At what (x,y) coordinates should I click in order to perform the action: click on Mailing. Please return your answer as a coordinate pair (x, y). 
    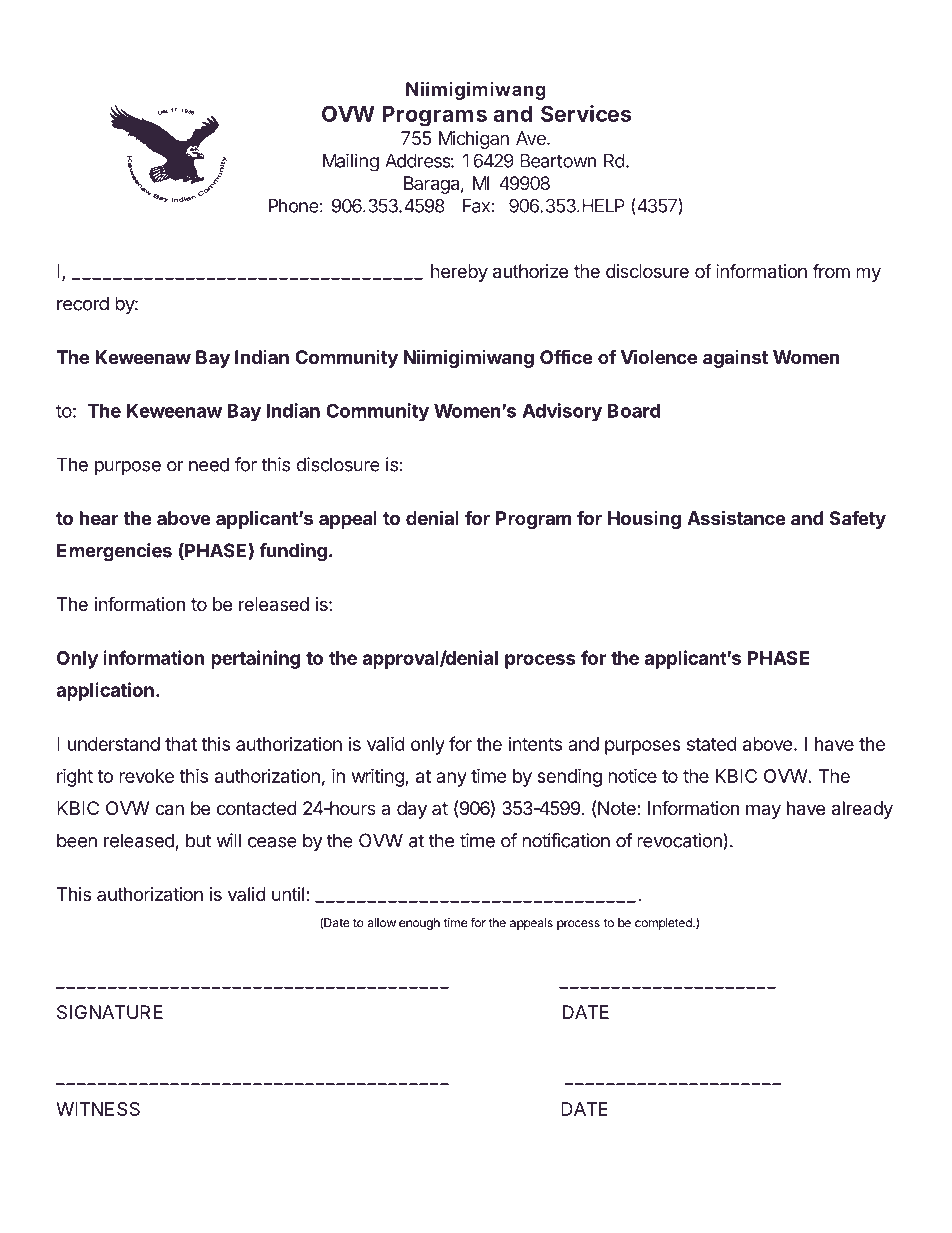
    Looking at the image, I should click on (351, 162).
